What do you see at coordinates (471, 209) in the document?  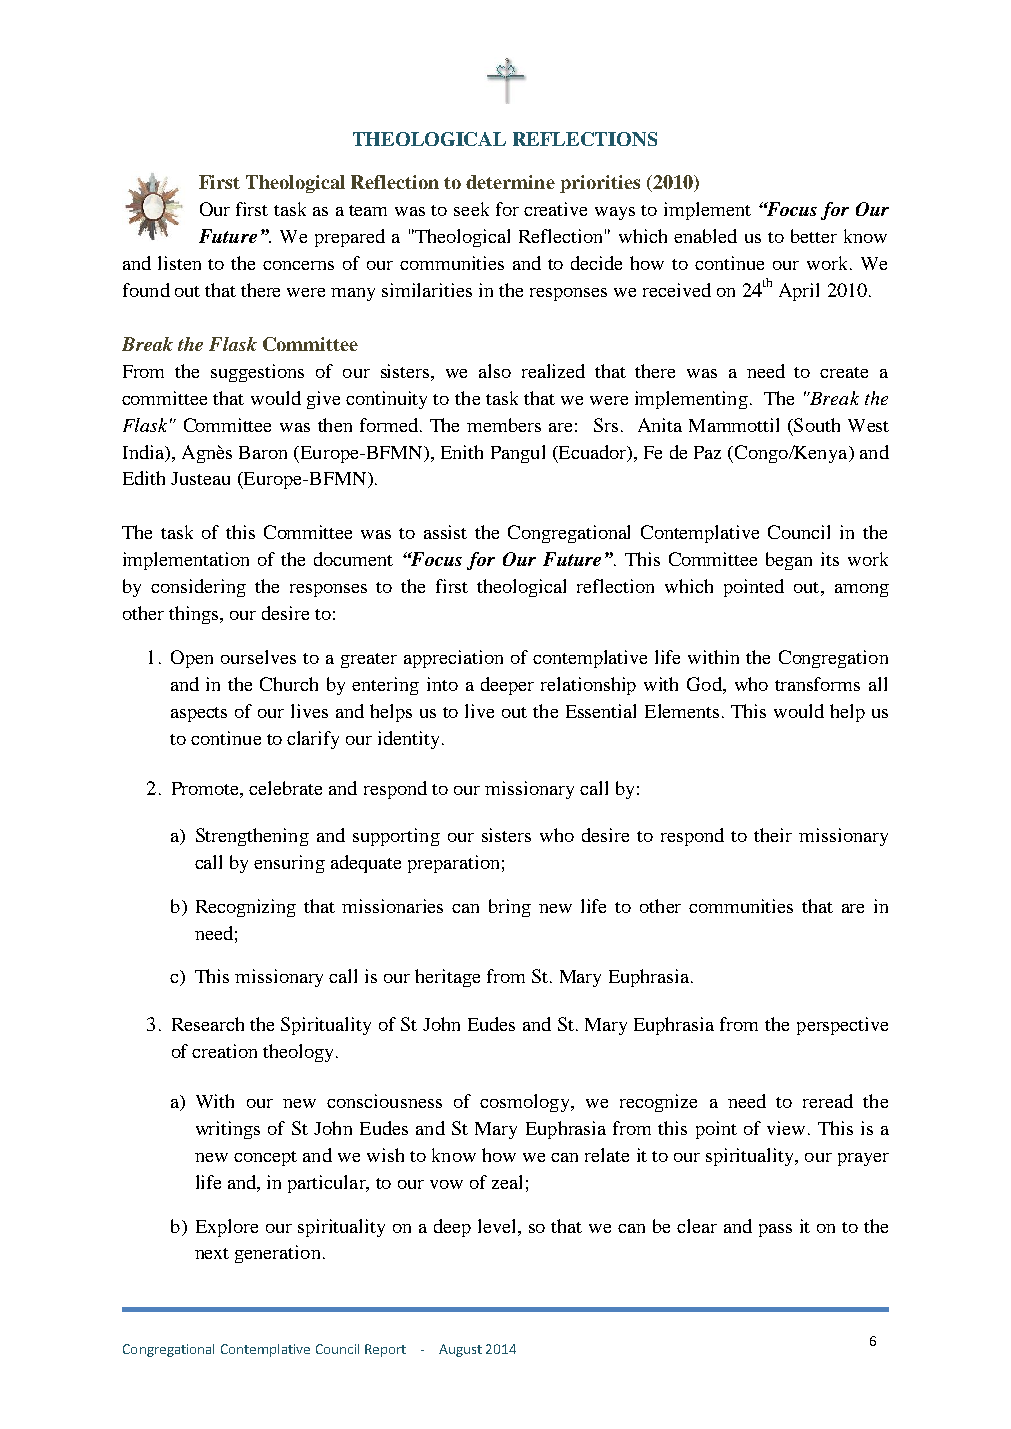 I see `seek` at bounding box center [471, 209].
